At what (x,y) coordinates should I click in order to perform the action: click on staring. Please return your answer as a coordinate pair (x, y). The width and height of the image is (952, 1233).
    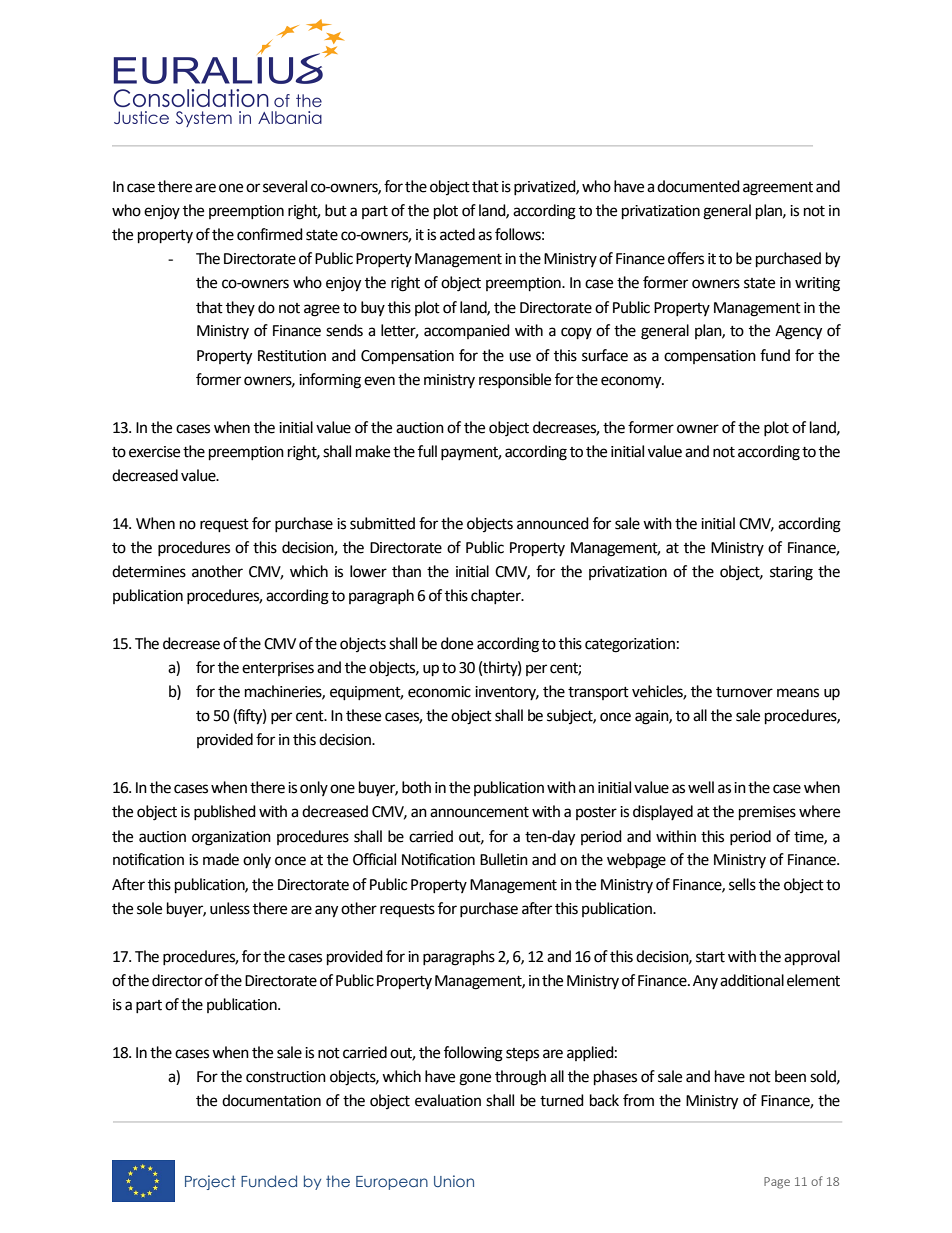
    Looking at the image, I should click on (791, 573).
